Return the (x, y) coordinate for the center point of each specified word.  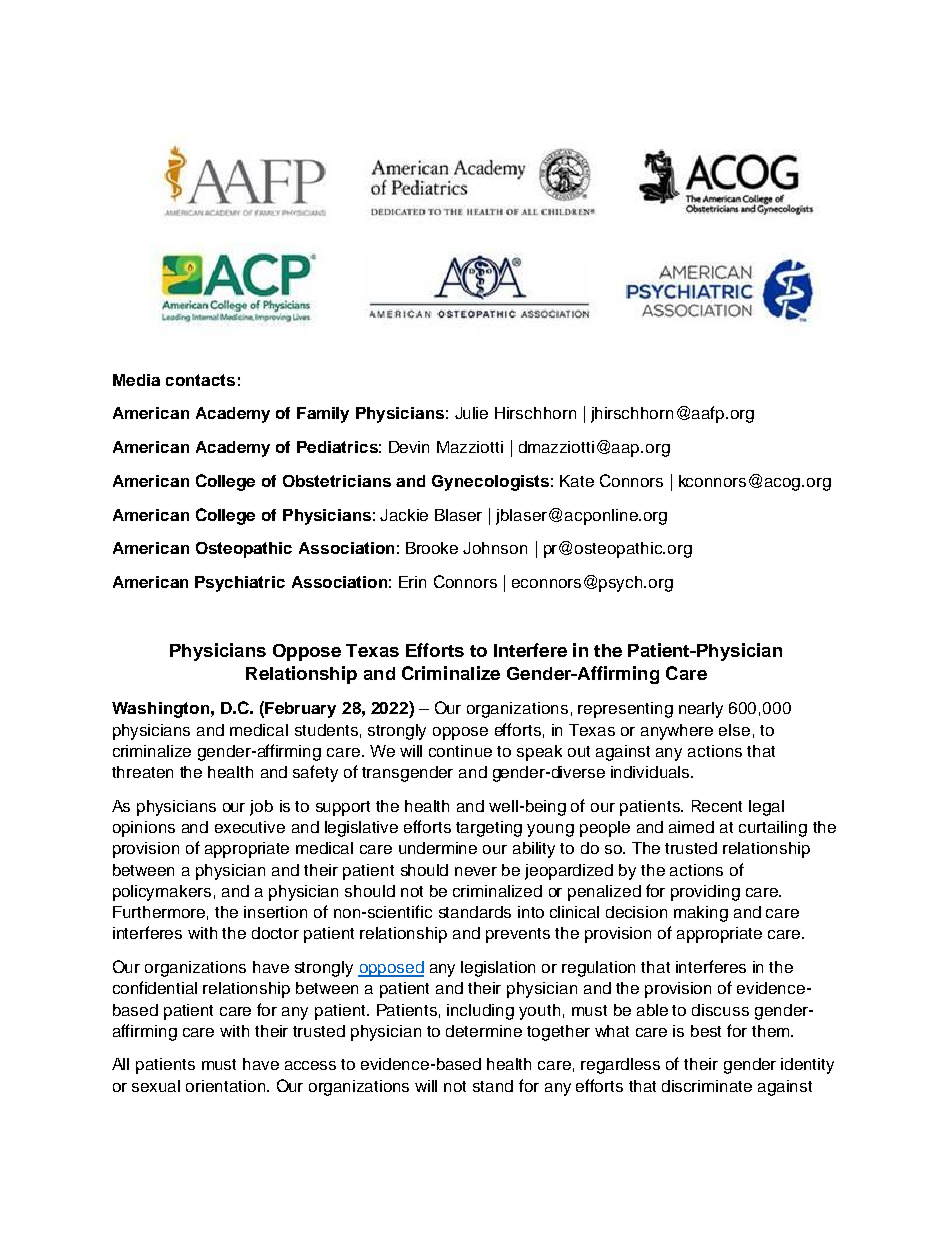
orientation (227, 1086)
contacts (200, 380)
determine (484, 1031)
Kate (577, 481)
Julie (471, 413)
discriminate (707, 1086)
